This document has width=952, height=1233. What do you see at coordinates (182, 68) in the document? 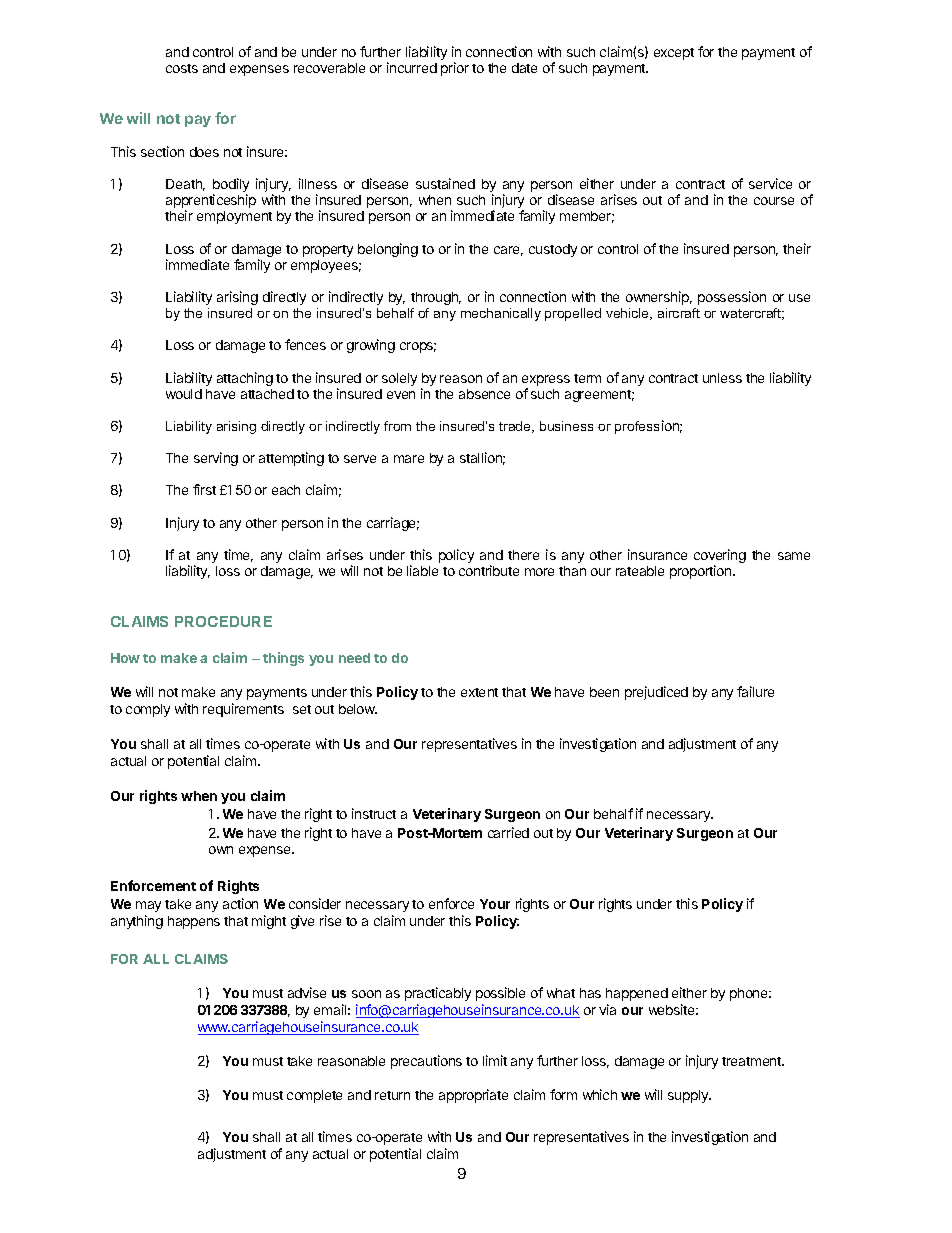
I see `costs` at bounding box center [182, 68].
